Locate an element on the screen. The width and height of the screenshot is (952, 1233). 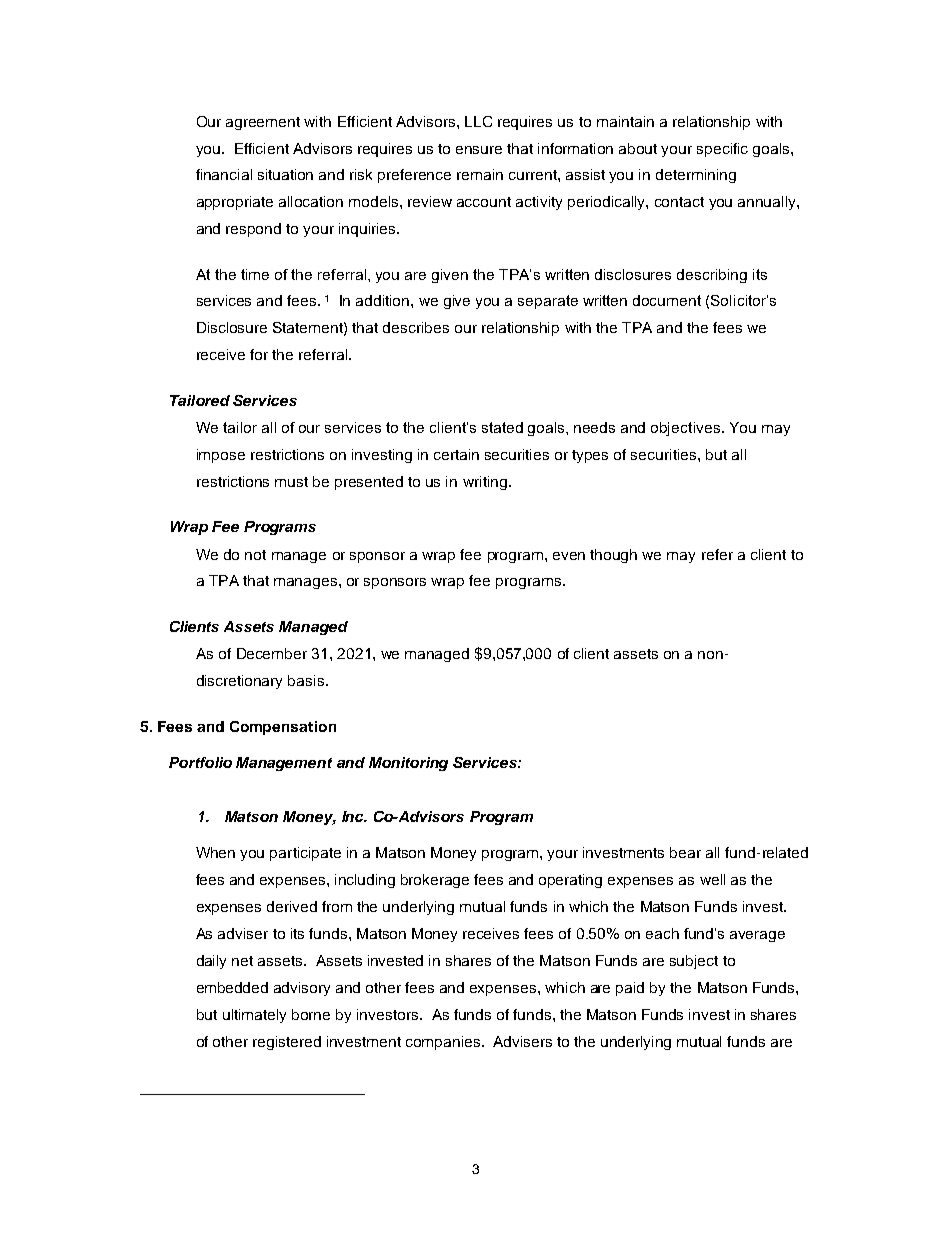
specific is located at coordinates (722, 150).
